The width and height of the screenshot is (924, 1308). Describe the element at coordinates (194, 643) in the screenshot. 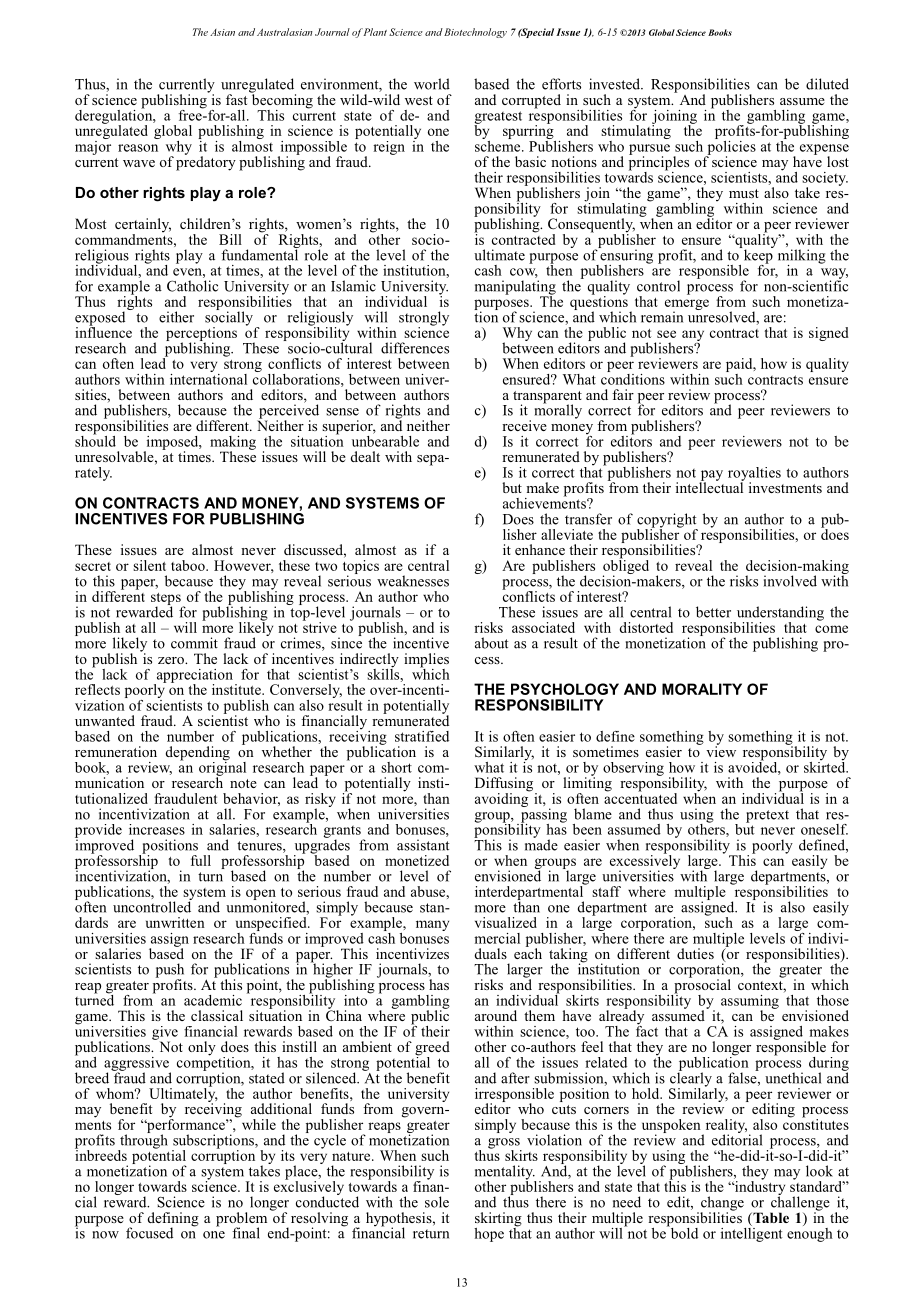

I see `commit` at that location.
